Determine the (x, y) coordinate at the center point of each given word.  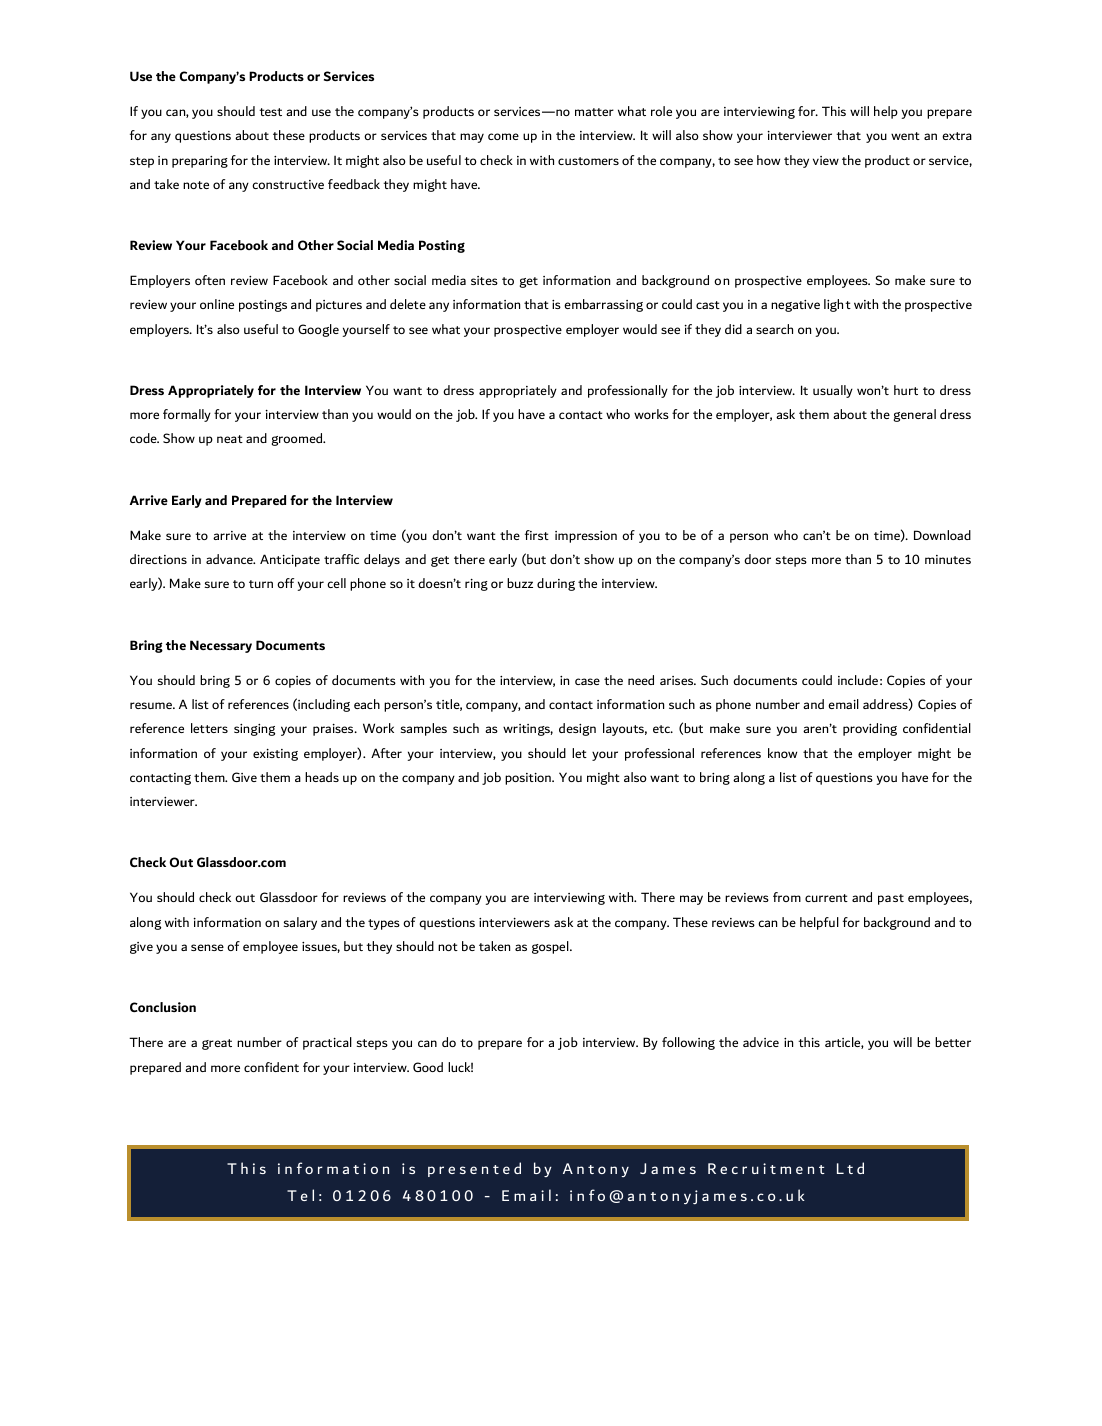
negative (795, 306)
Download (942, 535)
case (587, 681)
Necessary (221, 646)
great (217, 1044)
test (270, 112)
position (529, 779)
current (826, 898)
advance (230, 559)
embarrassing (603, 305)
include (858, 680)
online (217, 304)
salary (300, 923)
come (503, 136)
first (537, 535)
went (905, 136)
